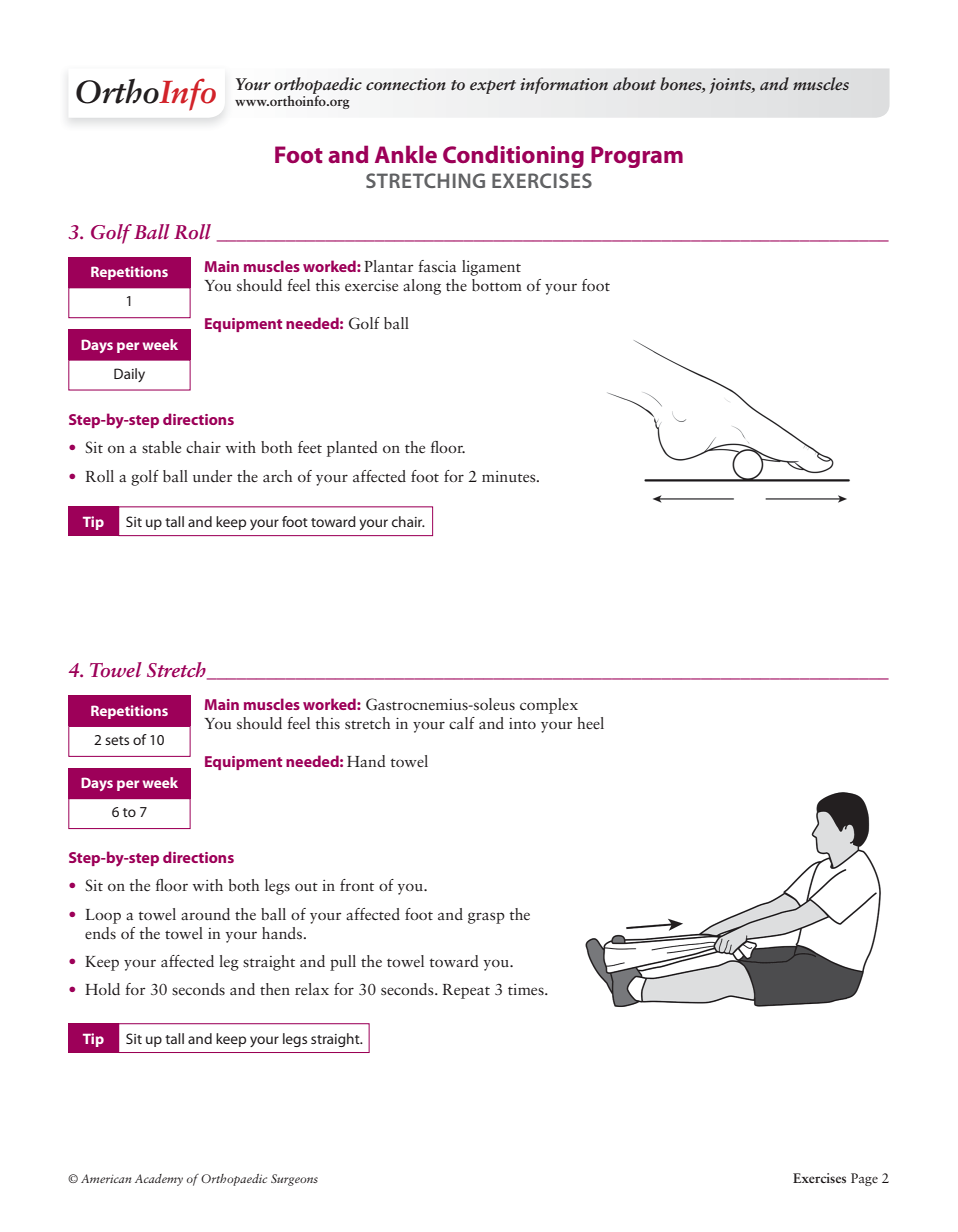  What do you see at coordinates (159, 1180) in the document?
I see `Academy` at bounding box center [159, 1180].
